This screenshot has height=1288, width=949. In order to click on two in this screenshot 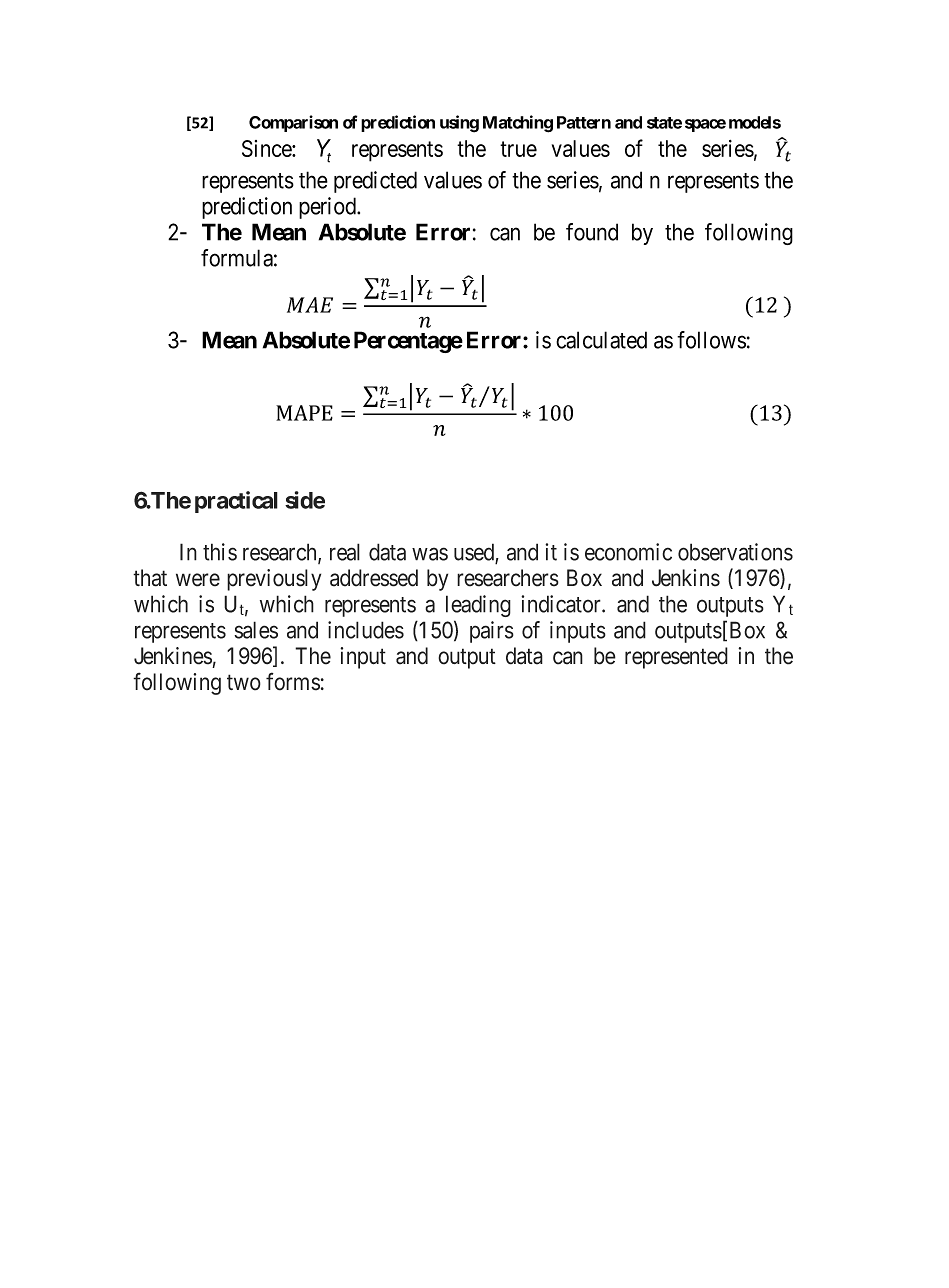, I will do `click(244, 683)`.
